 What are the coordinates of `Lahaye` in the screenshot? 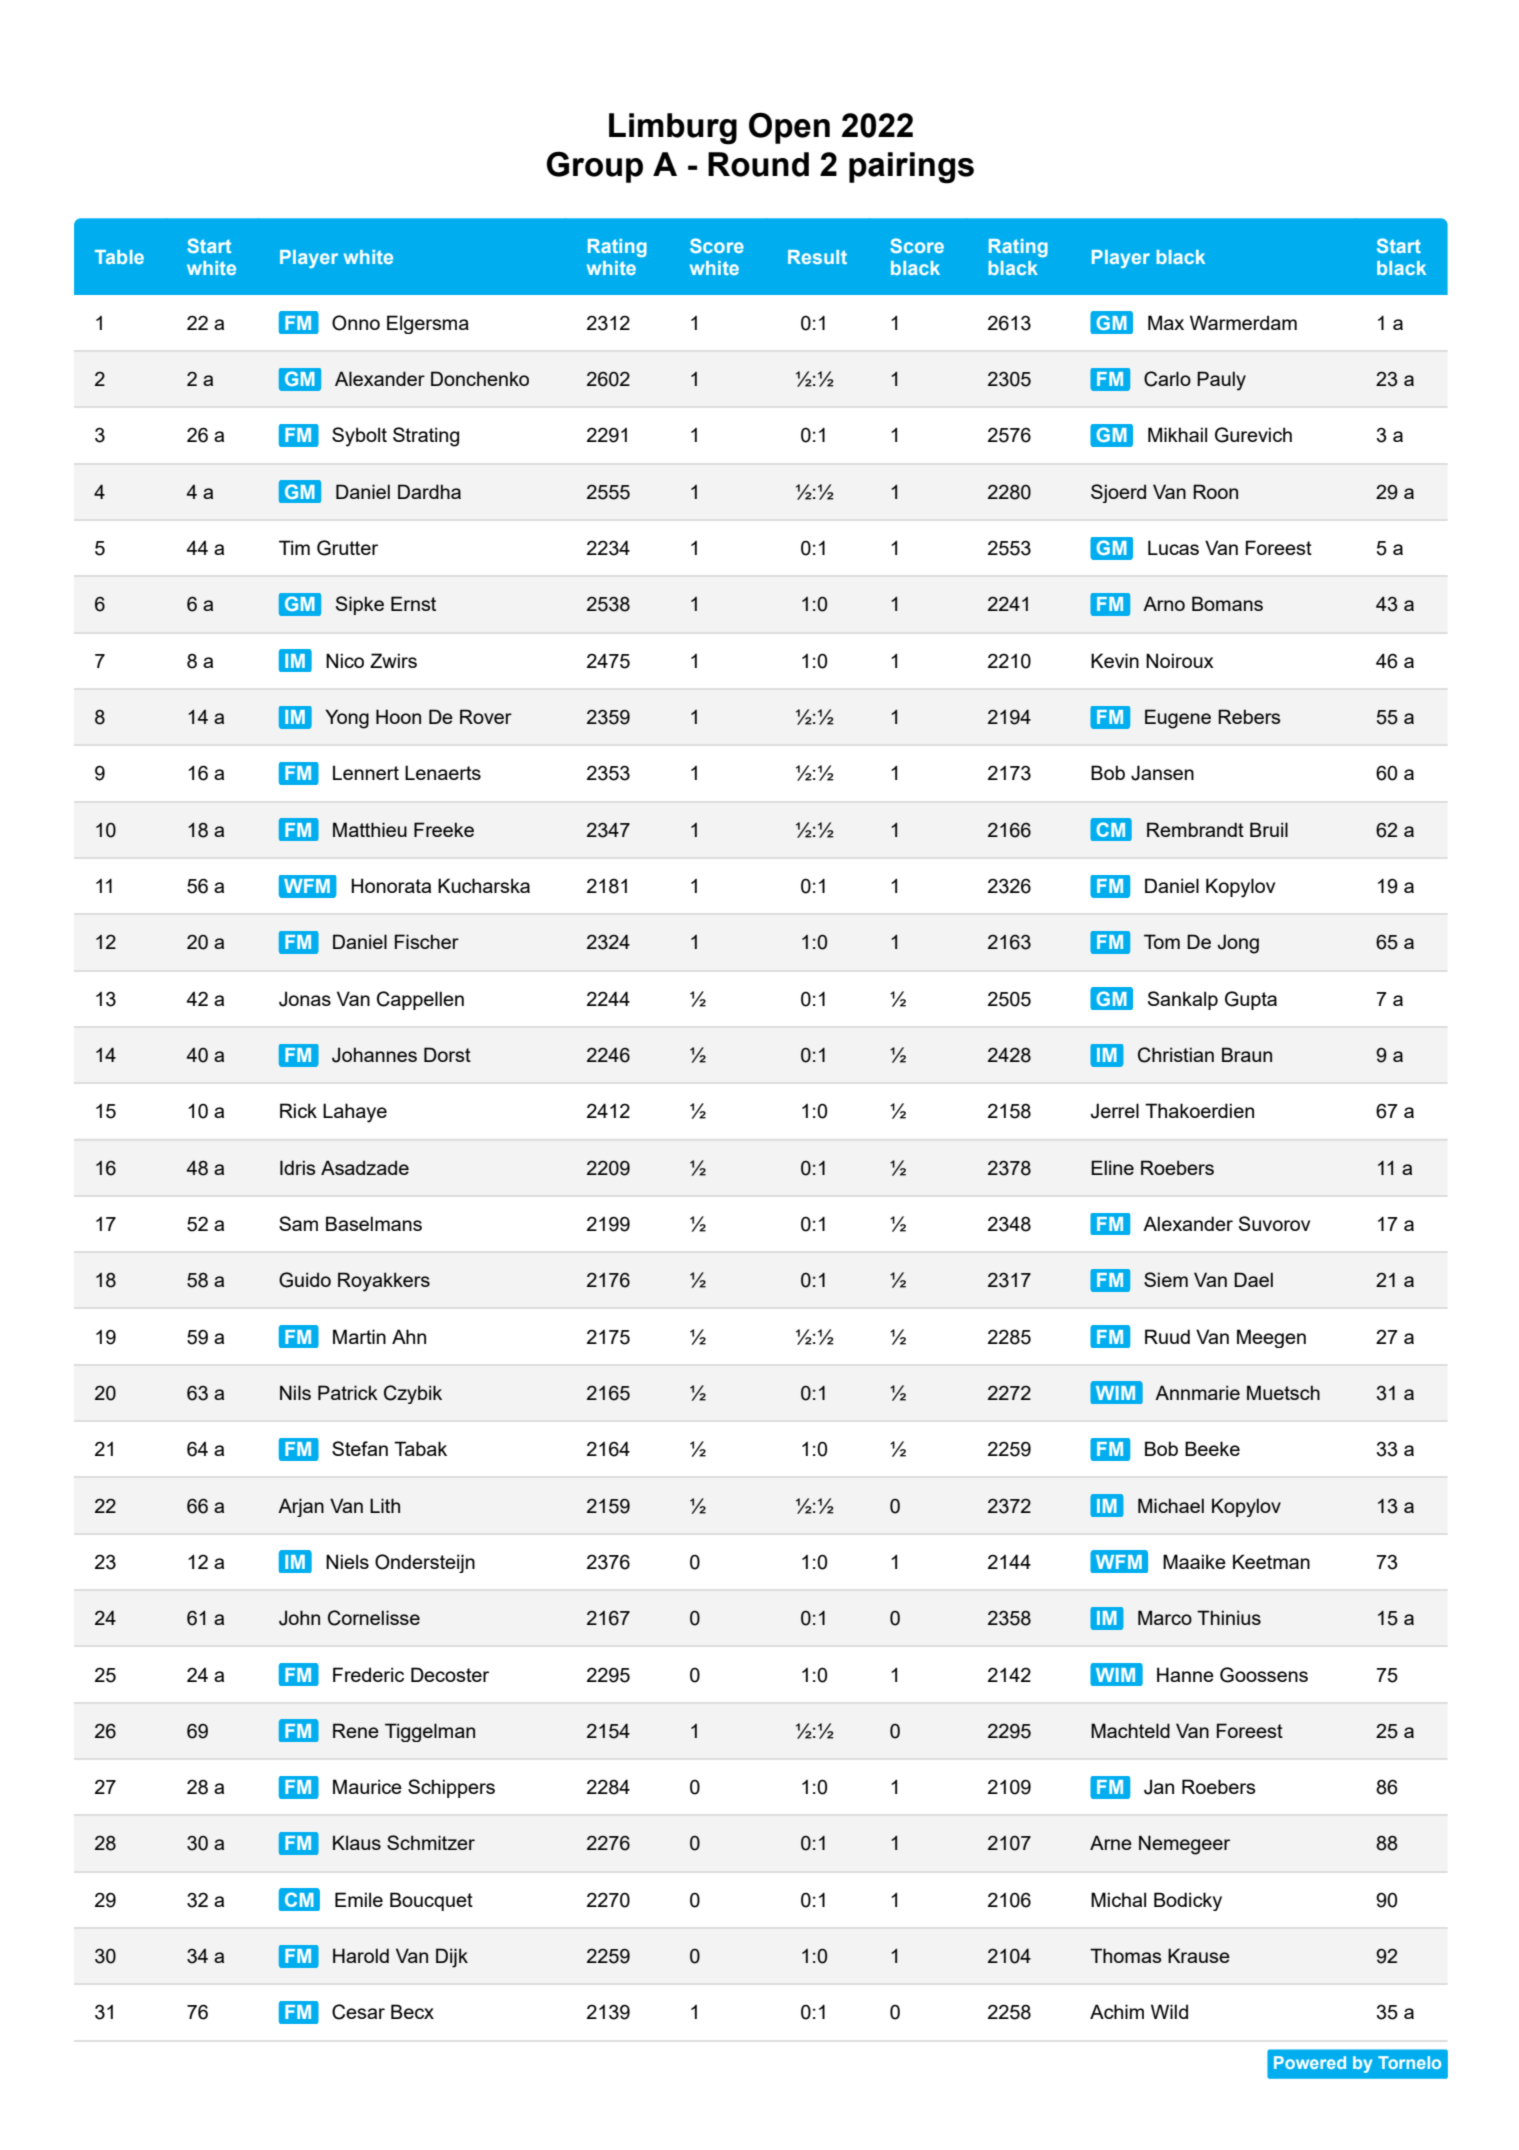 It's located at (355, 1113).
